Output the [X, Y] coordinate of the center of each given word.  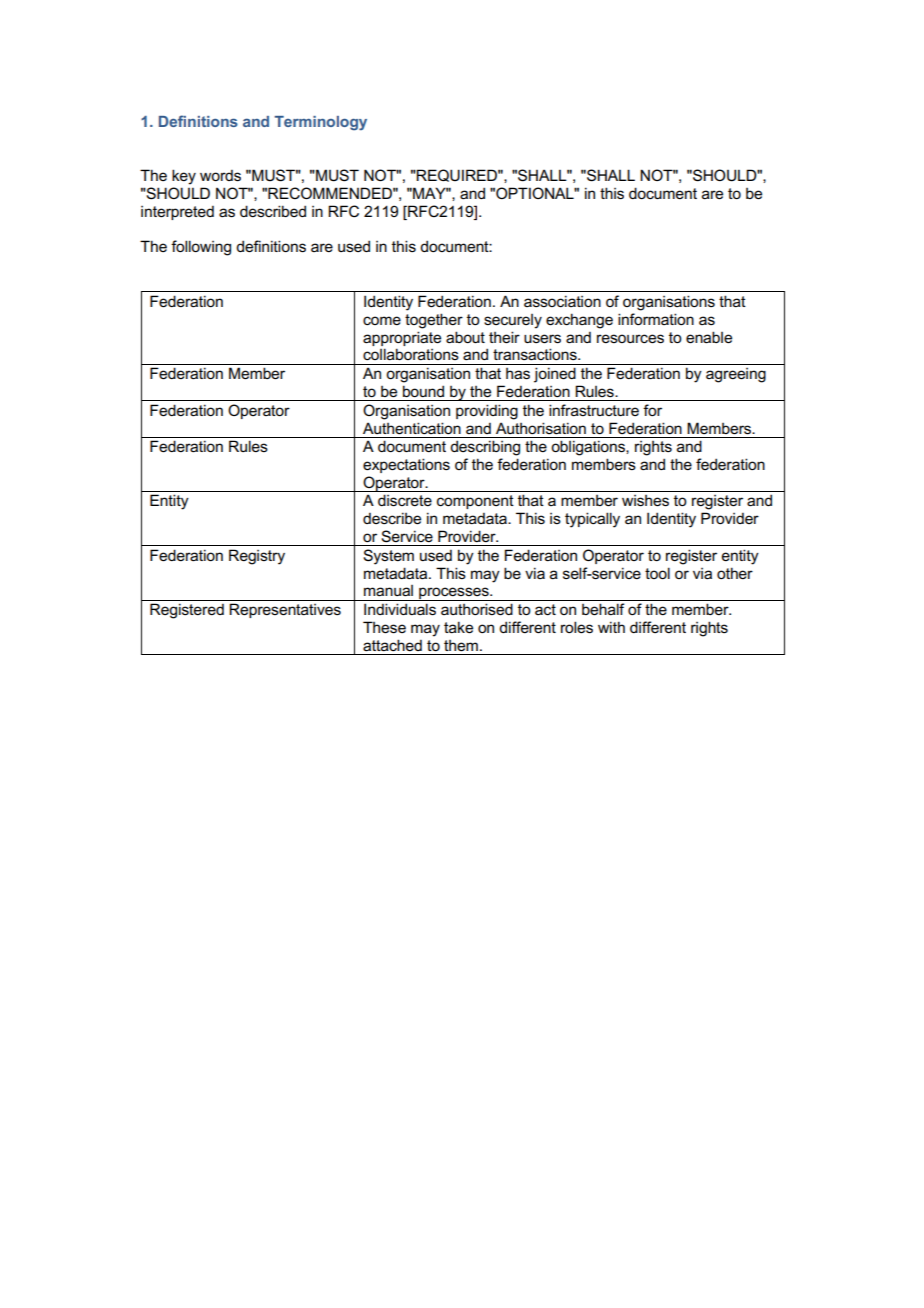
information [656, 319]
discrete [405, 500]
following [201, 248]
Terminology [320, 123]
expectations [406, 465]
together [434, 321]
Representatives [285, 610]
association [562, 301]
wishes [645, 501]
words [220, 176]
